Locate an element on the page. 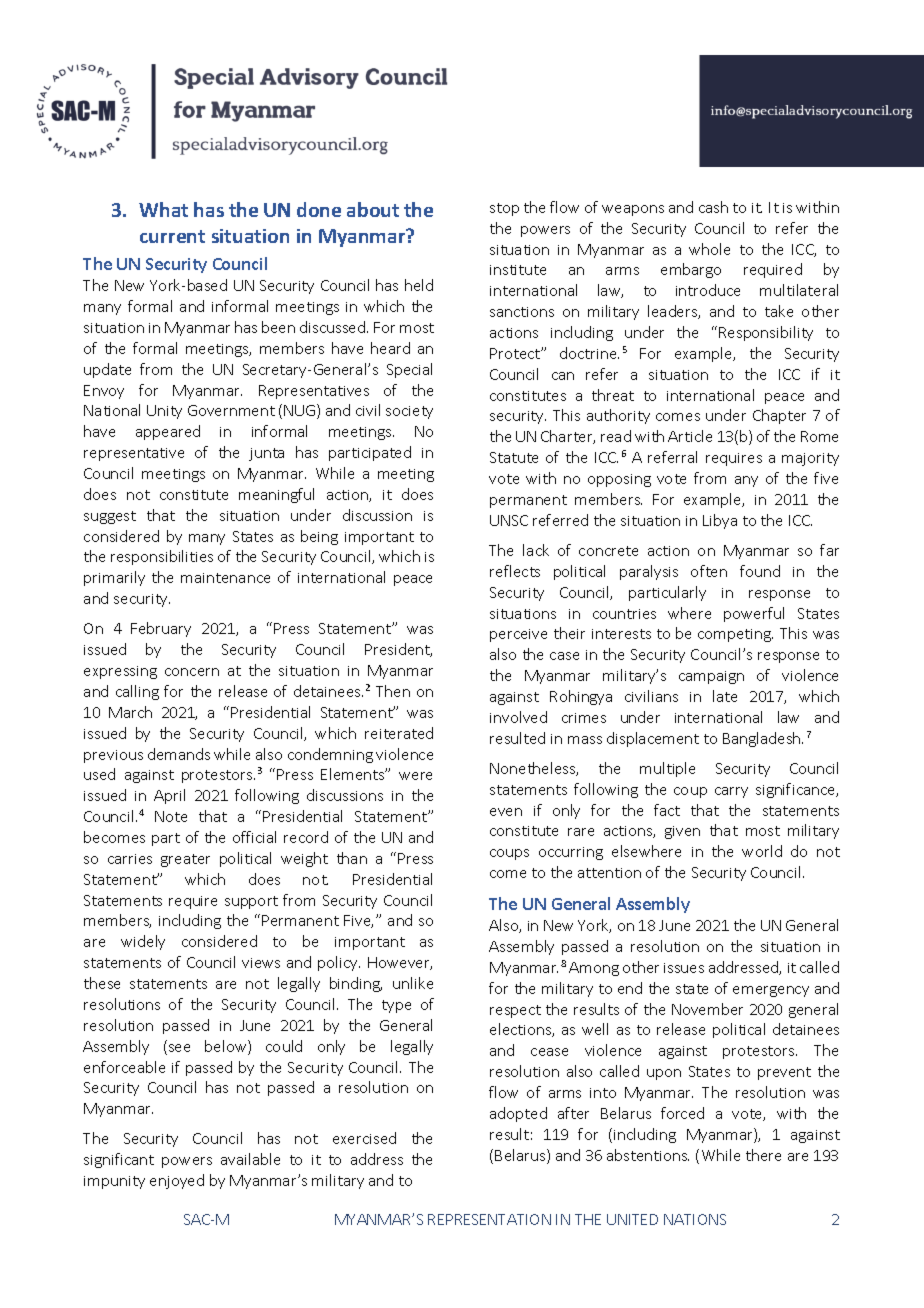 The image size is (924, 1308). enjoyed is located at coordinates (177, 1181).
